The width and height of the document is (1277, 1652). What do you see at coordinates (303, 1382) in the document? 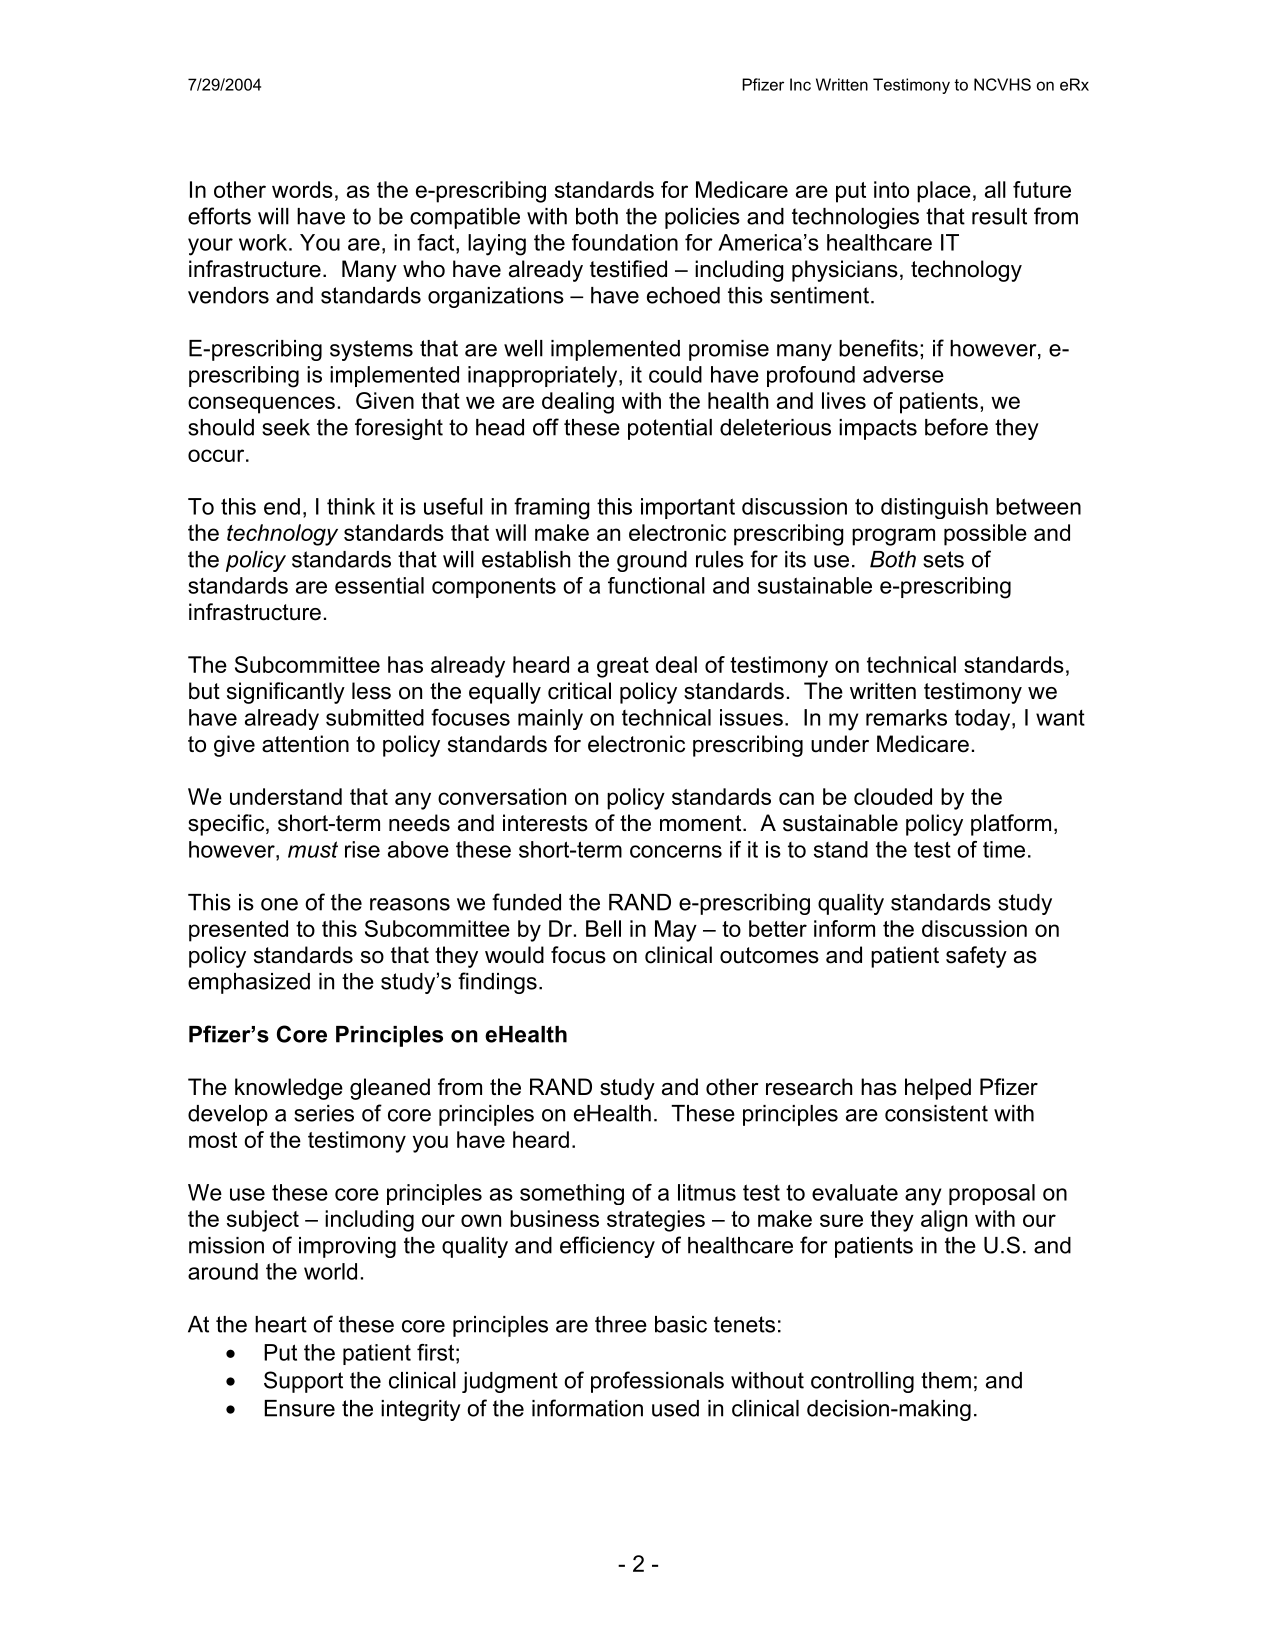
I see `Support` at bounding box center [303, 1382].
